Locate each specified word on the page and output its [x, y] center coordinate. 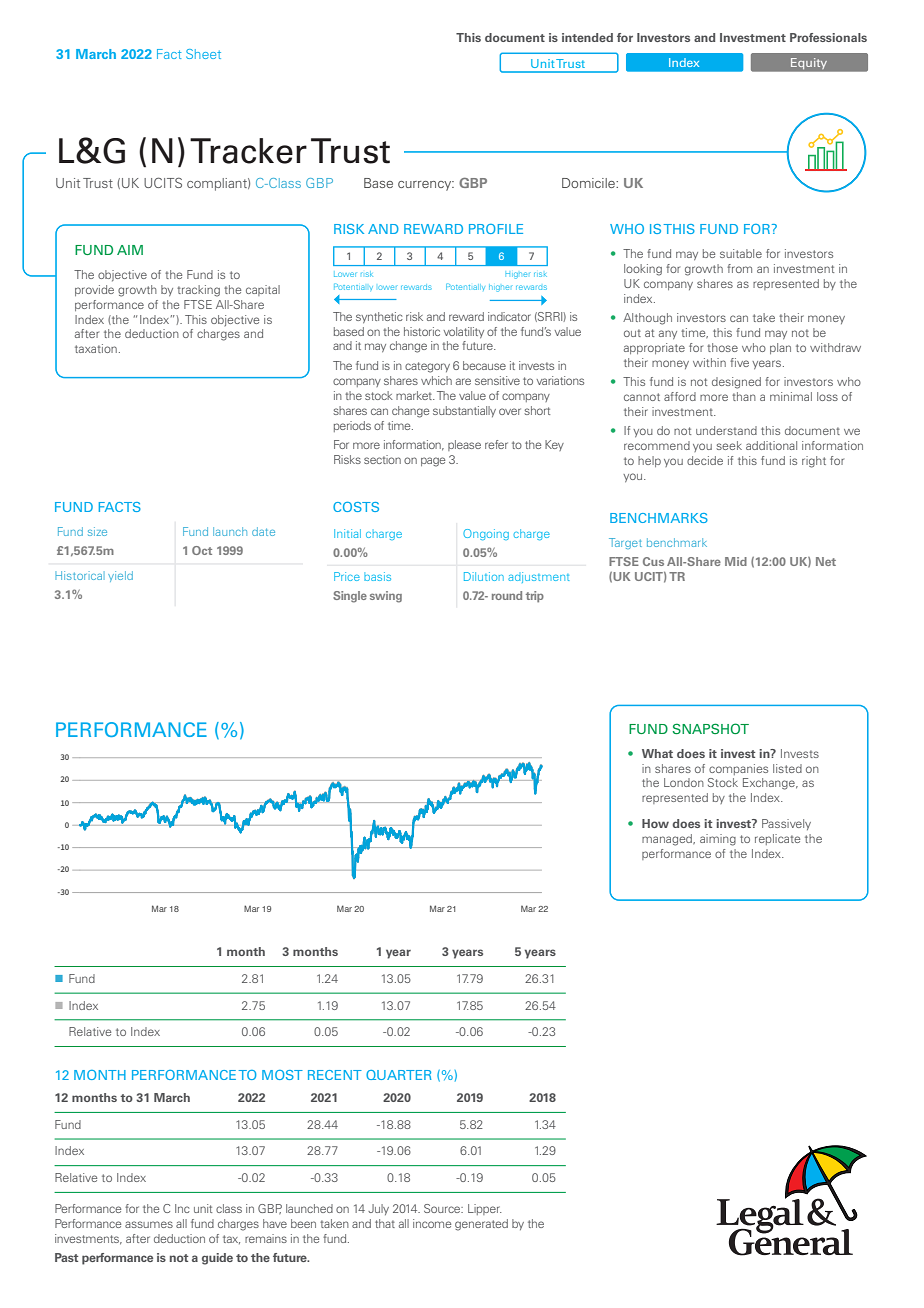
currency [426, 186]
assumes [149, 1224]
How [655, 823]
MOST [282, 1075]
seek [729, 445]
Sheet [203, 54]
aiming [718, 840]
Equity [809, 63]
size [97, 531]
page [433, 462]
